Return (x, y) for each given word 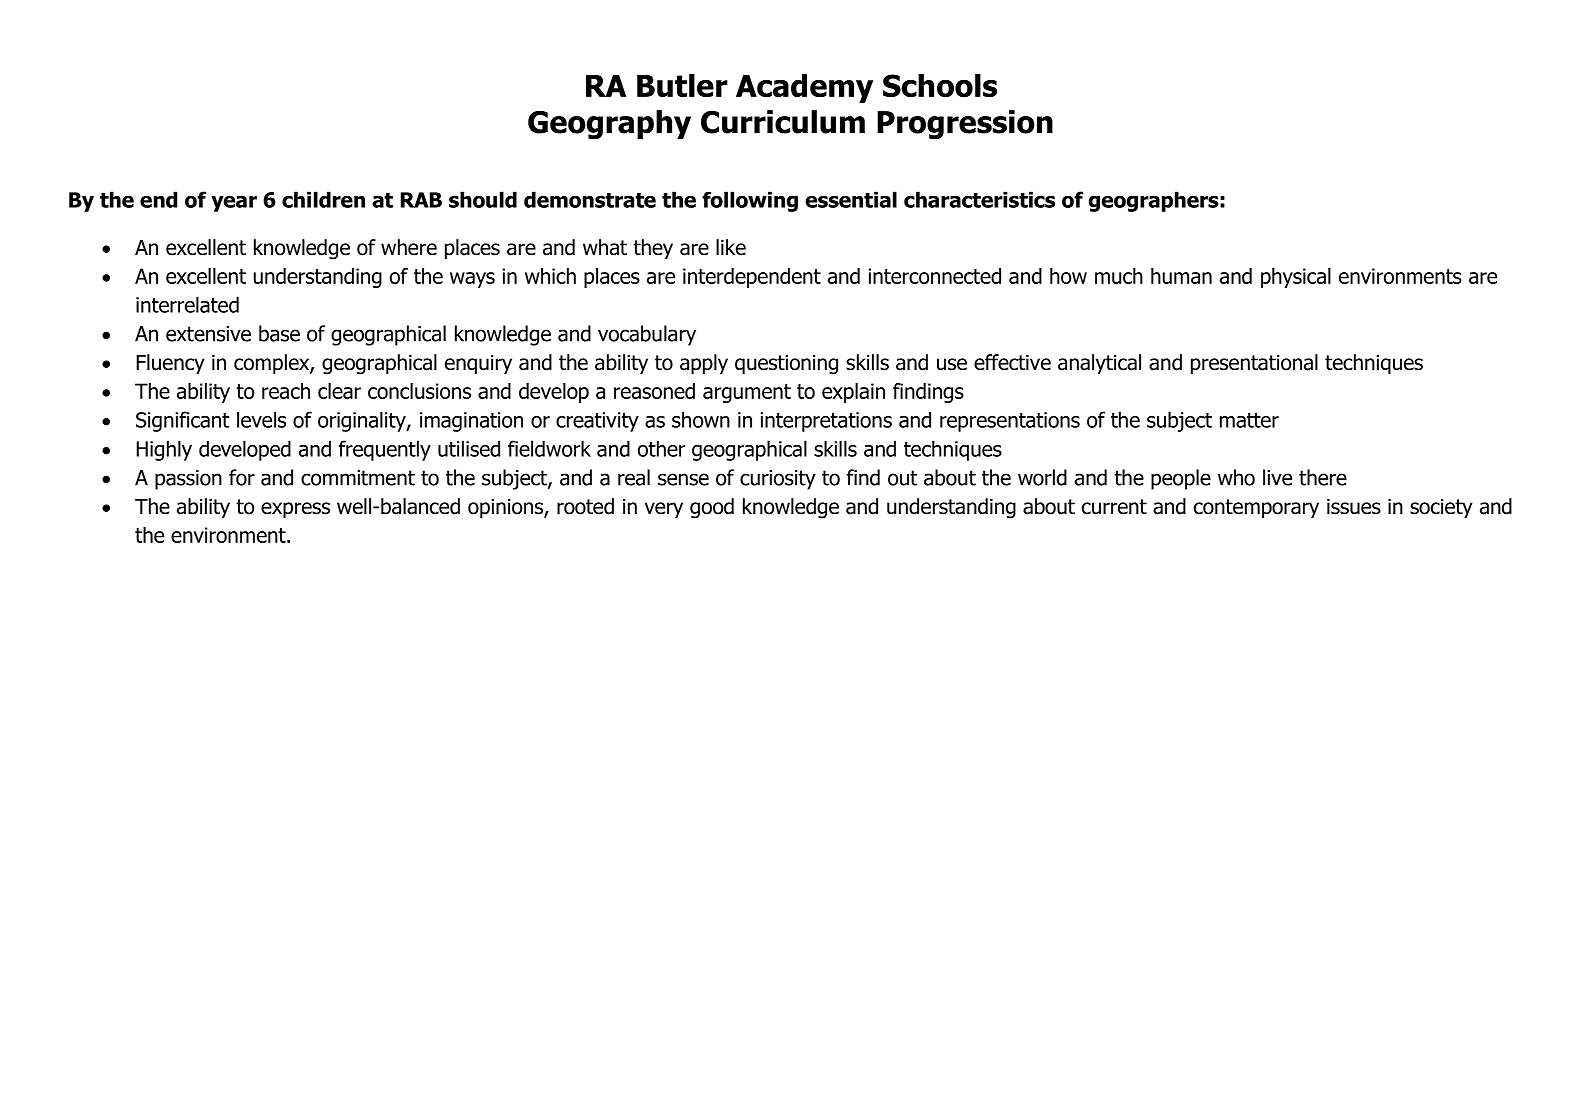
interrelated (187, 304)
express (295, 510)
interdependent (752, 278)
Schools (940, 86)
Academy (804, 88)
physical (1296, 278)
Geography (609, 124)
